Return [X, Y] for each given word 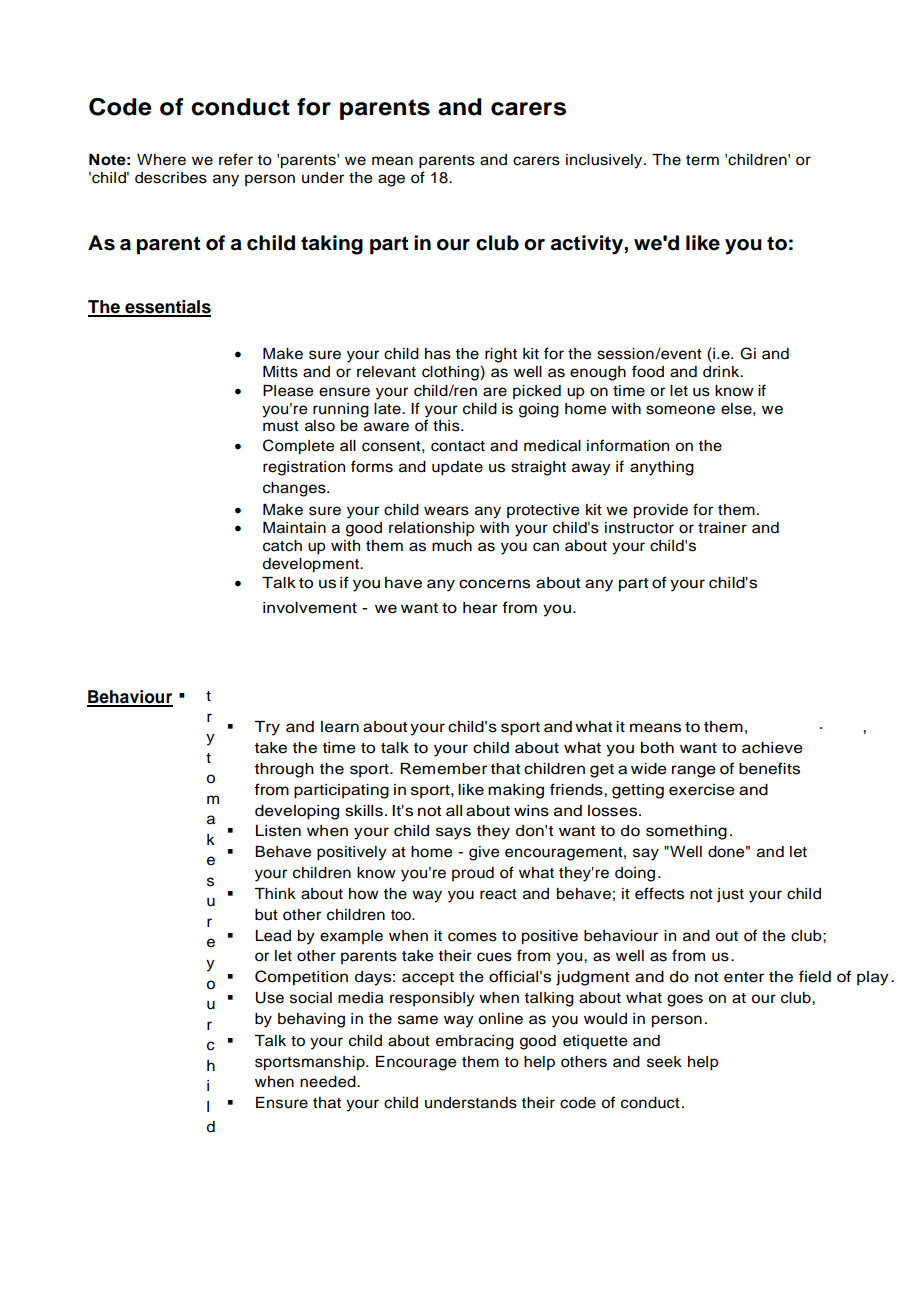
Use [270, 998]
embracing [475, 1042]
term [702, 160]
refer [236, 159]
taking [332, 245]
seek [664, 1062]
